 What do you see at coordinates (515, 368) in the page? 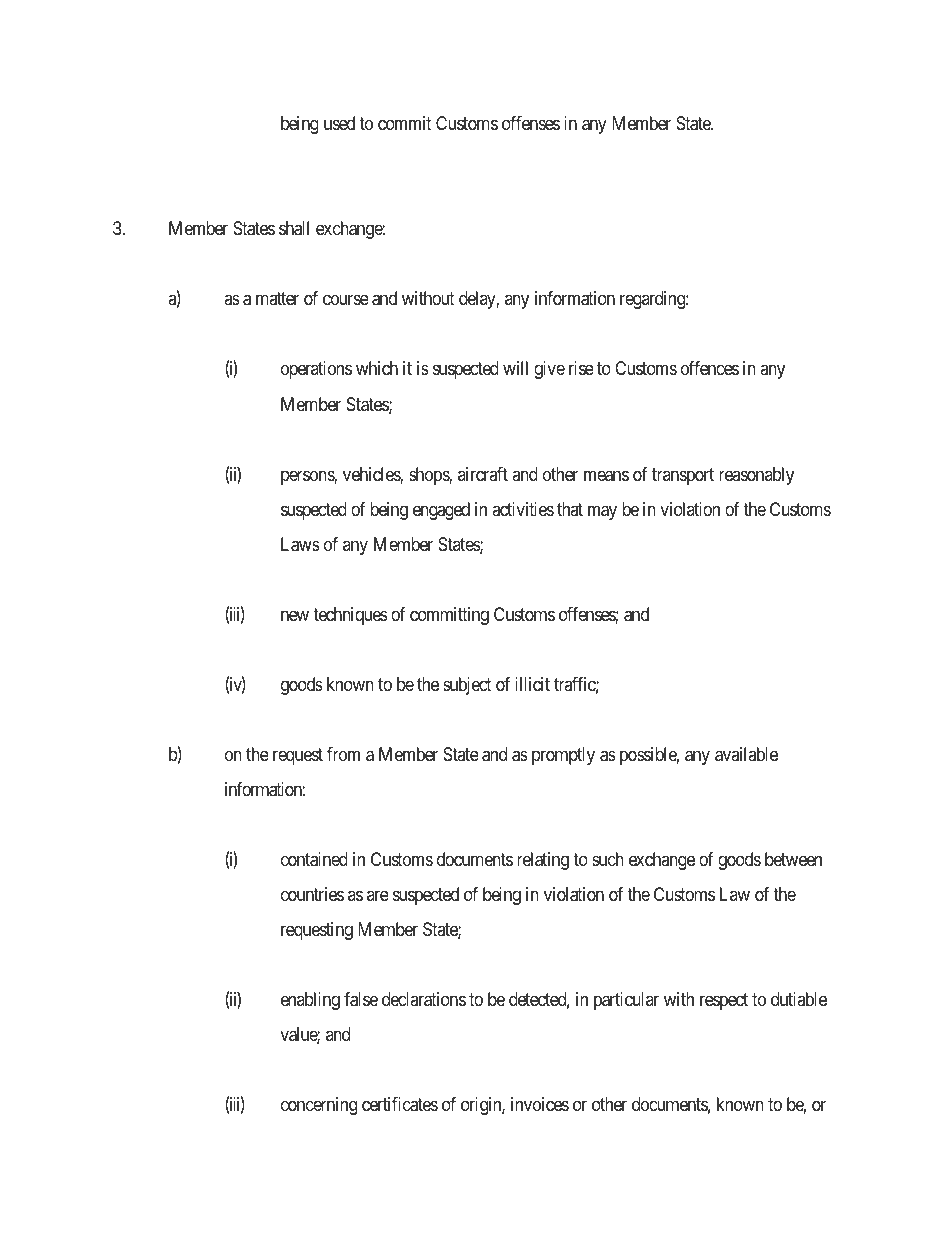
I see `will` at bounding box center [515, 368].
